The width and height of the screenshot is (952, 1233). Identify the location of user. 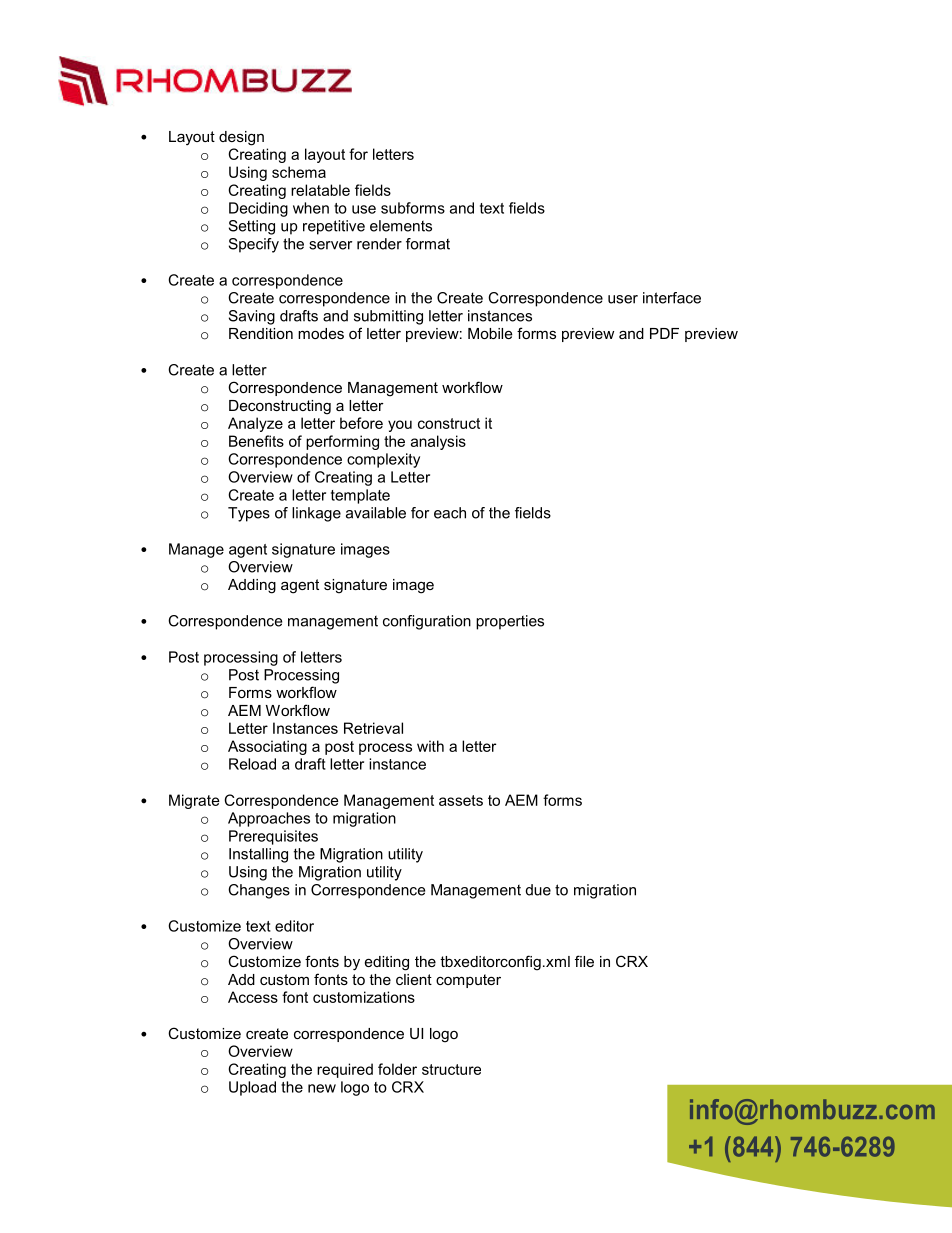
(623, 299).
